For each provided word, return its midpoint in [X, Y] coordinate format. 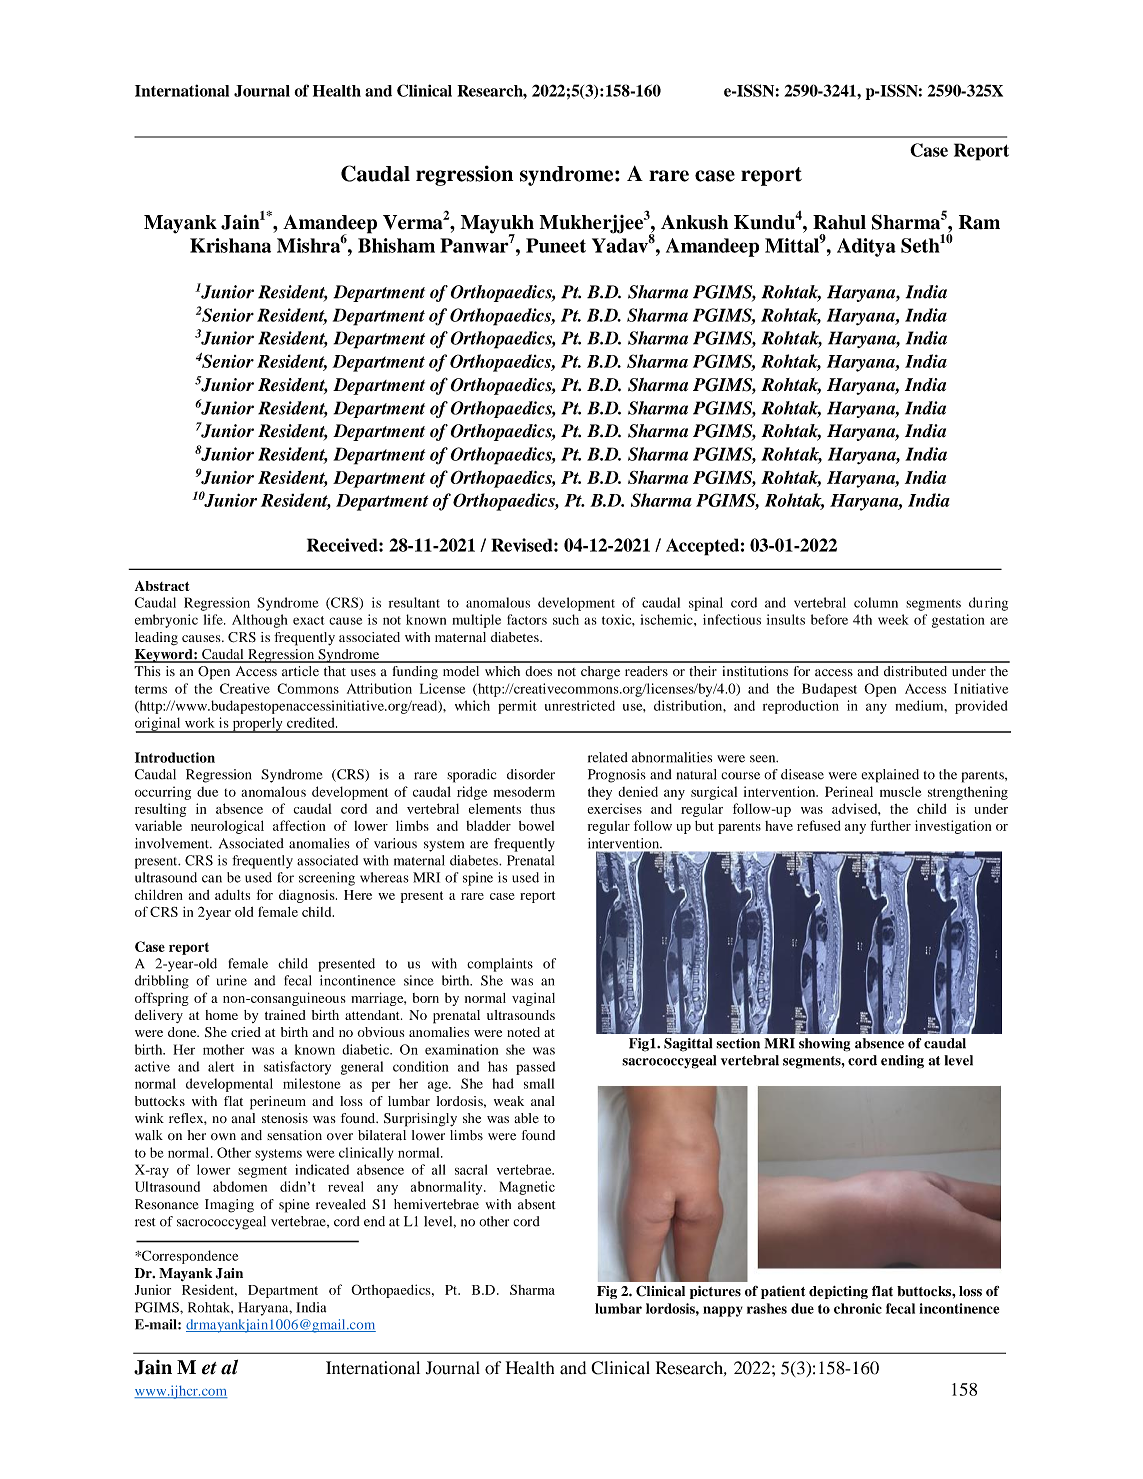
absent [537, 1204]
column [876, 602]
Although [260, 621]
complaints [500, 965]
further [891, 825]
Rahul [839, 222]
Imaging [229, 1206]
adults [232, 895]
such [566, 619]
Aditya [866, 247]
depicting [838, 1292]
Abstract [162, 586]
